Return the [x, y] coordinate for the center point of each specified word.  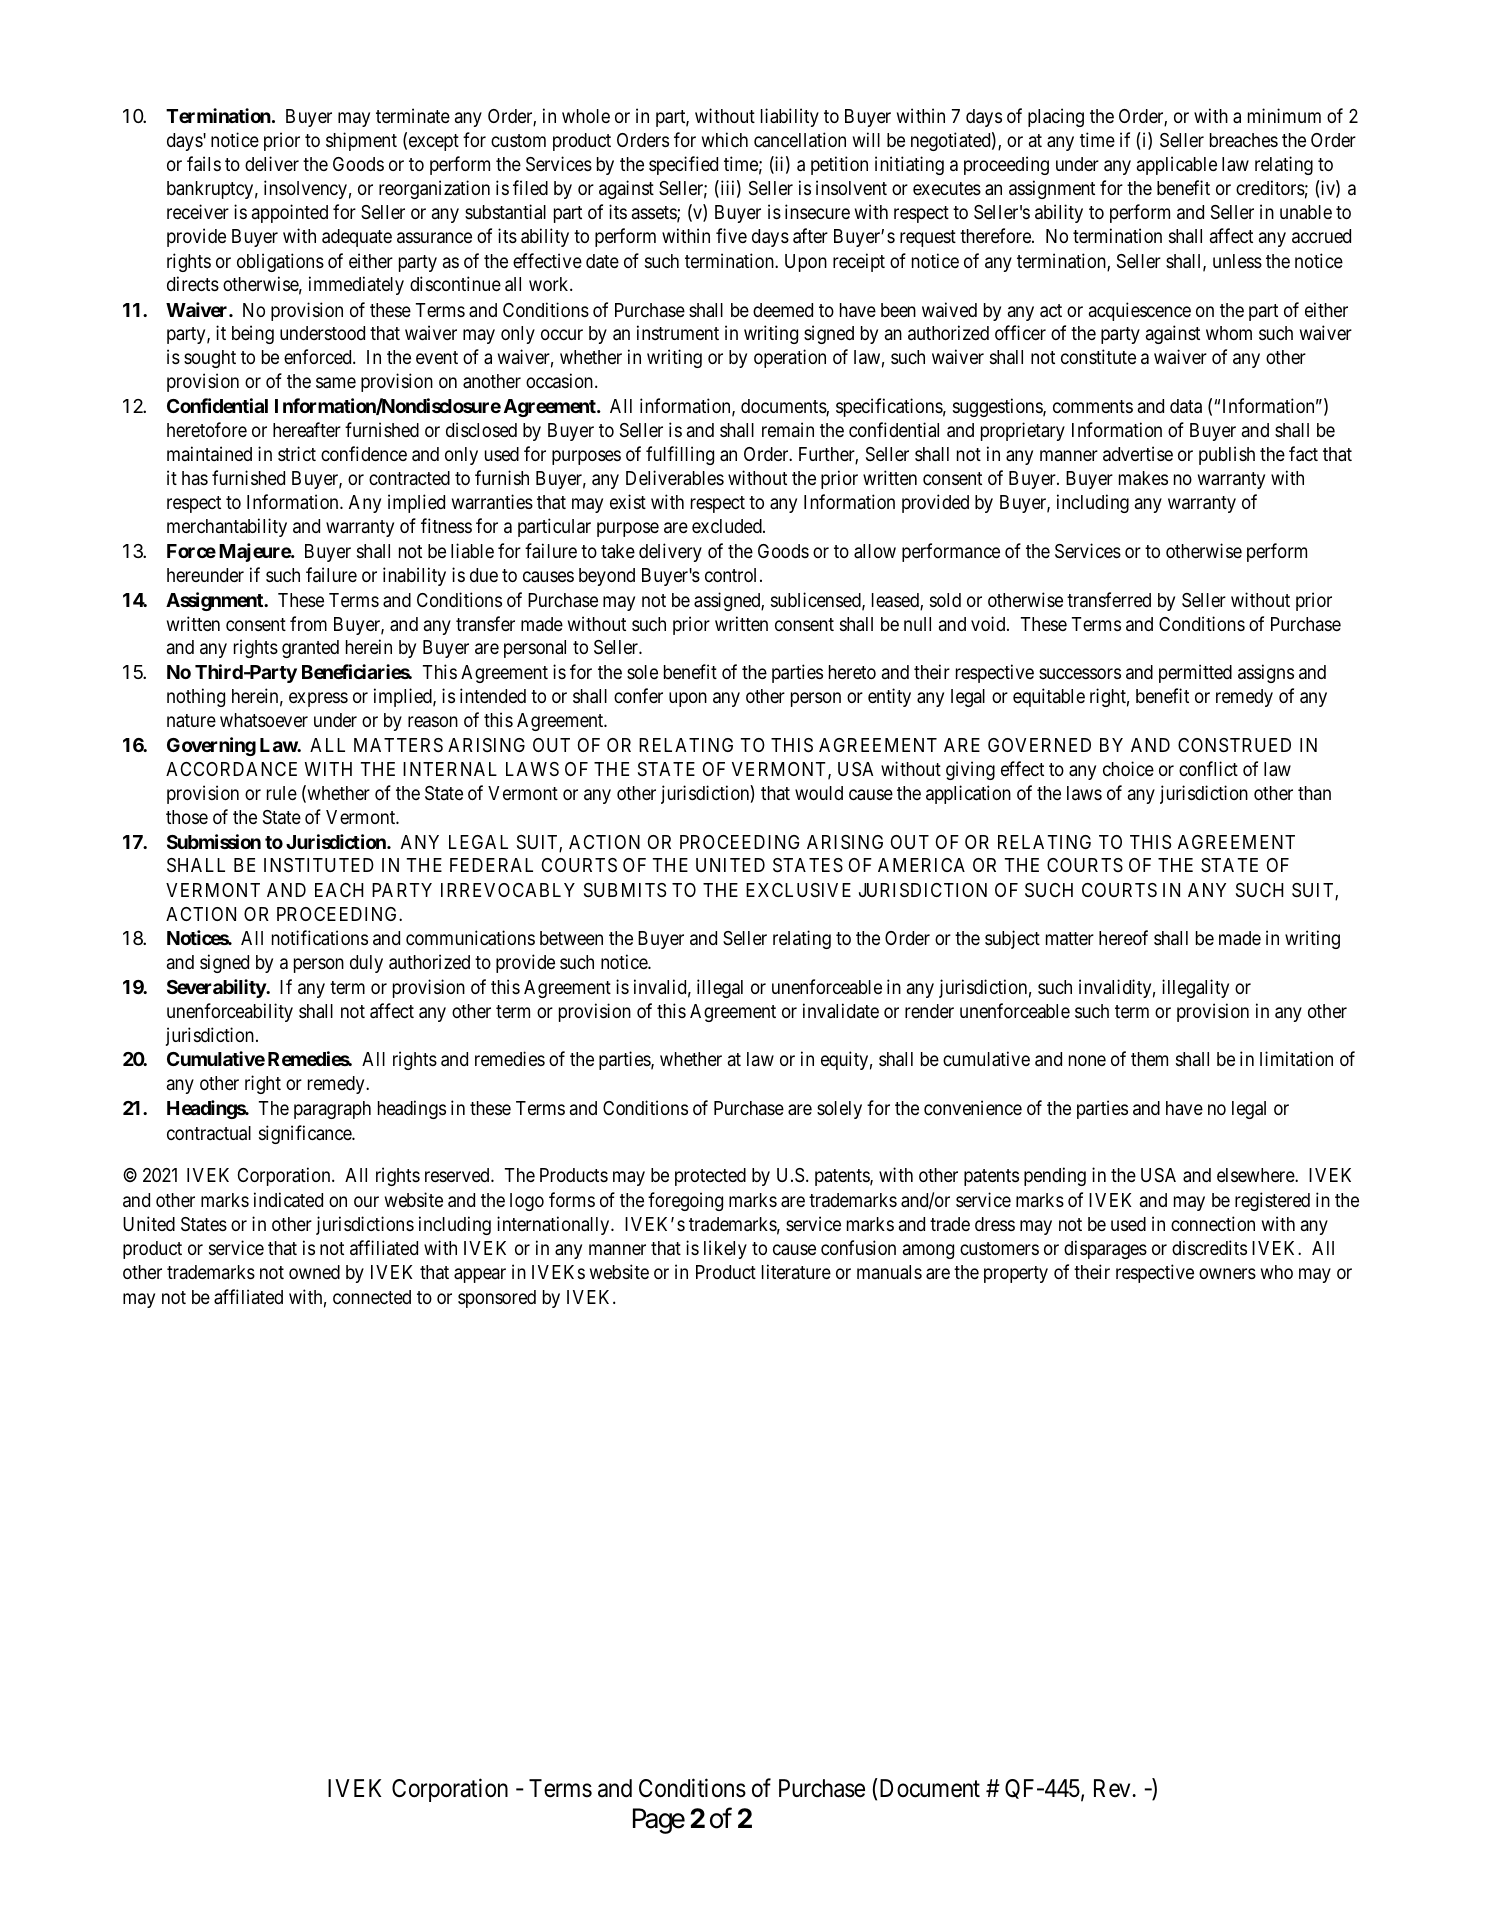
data [1186, 406]
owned [314, 1272]
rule [282, 793]
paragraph [332, 1110]
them [1149, 1059]
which [725, 139]
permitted [1195, 673]
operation [790, 358]
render [929, 1011]
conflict [1208, 768]
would [819, 793]
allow [875, 551]
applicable [1177, 165]
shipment [361, 141]
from [308, 623]
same [336, 383]
